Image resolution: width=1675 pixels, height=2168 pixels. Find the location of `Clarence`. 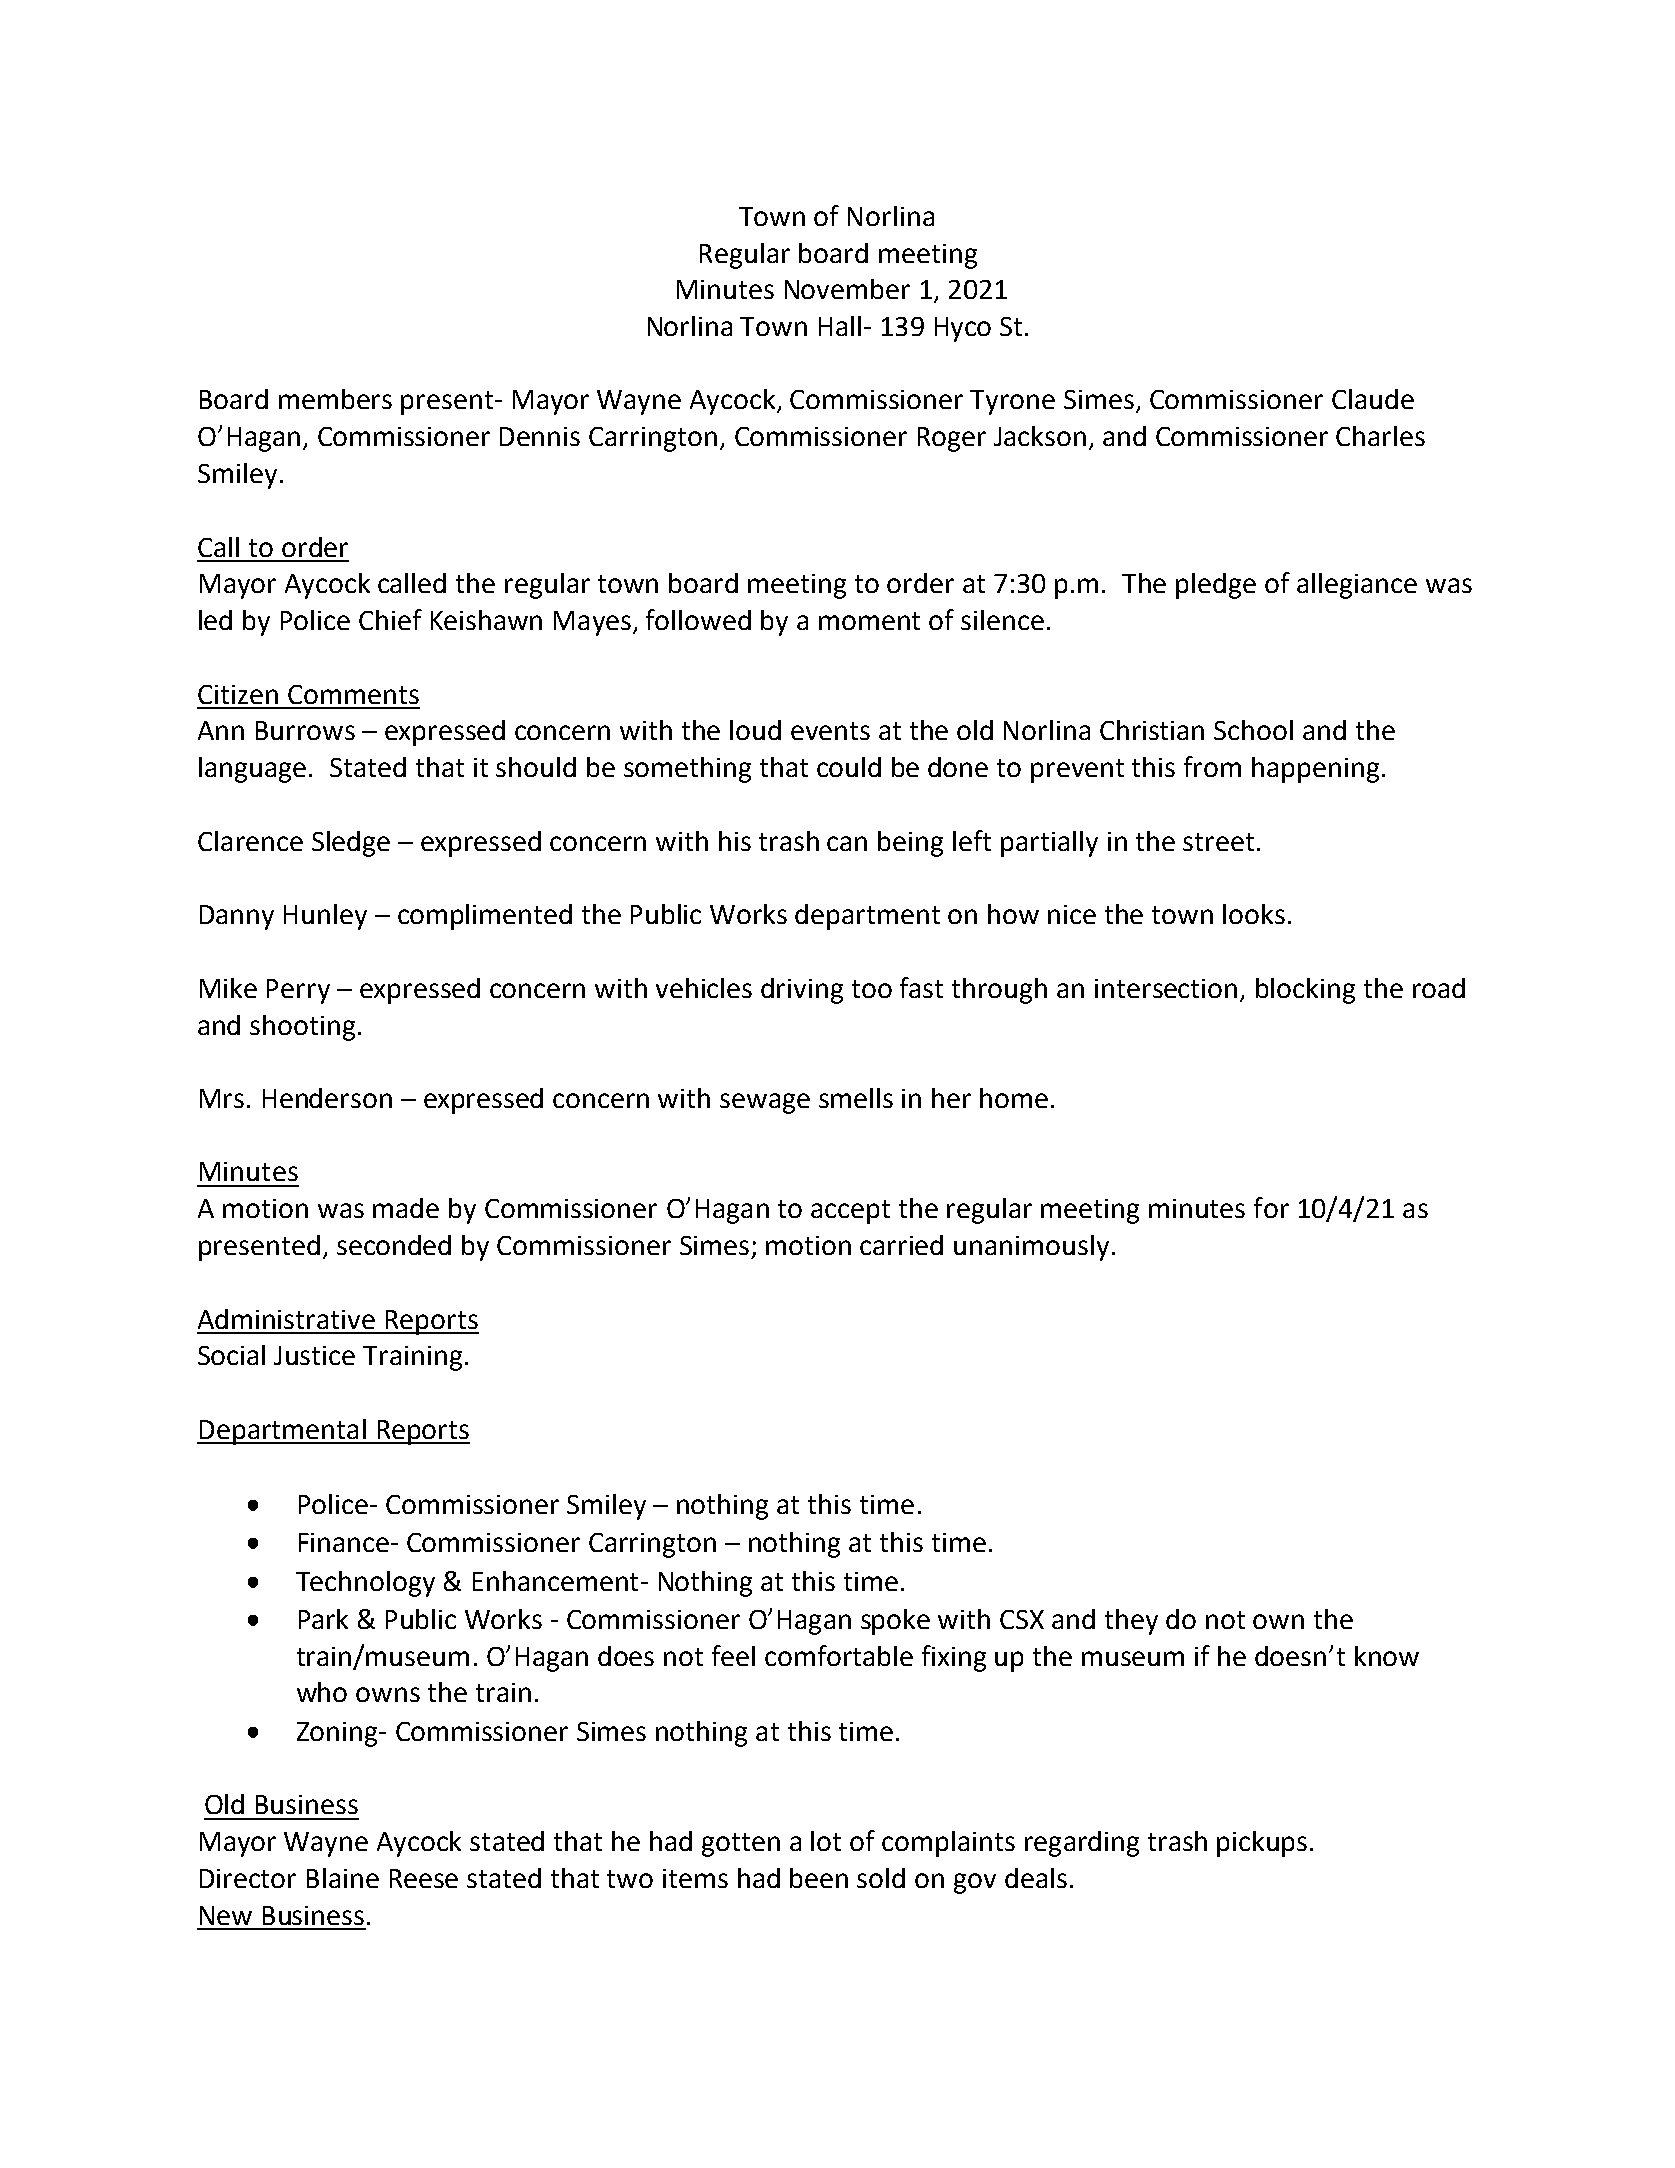

Clarence is located at coordinates (250, 841).
